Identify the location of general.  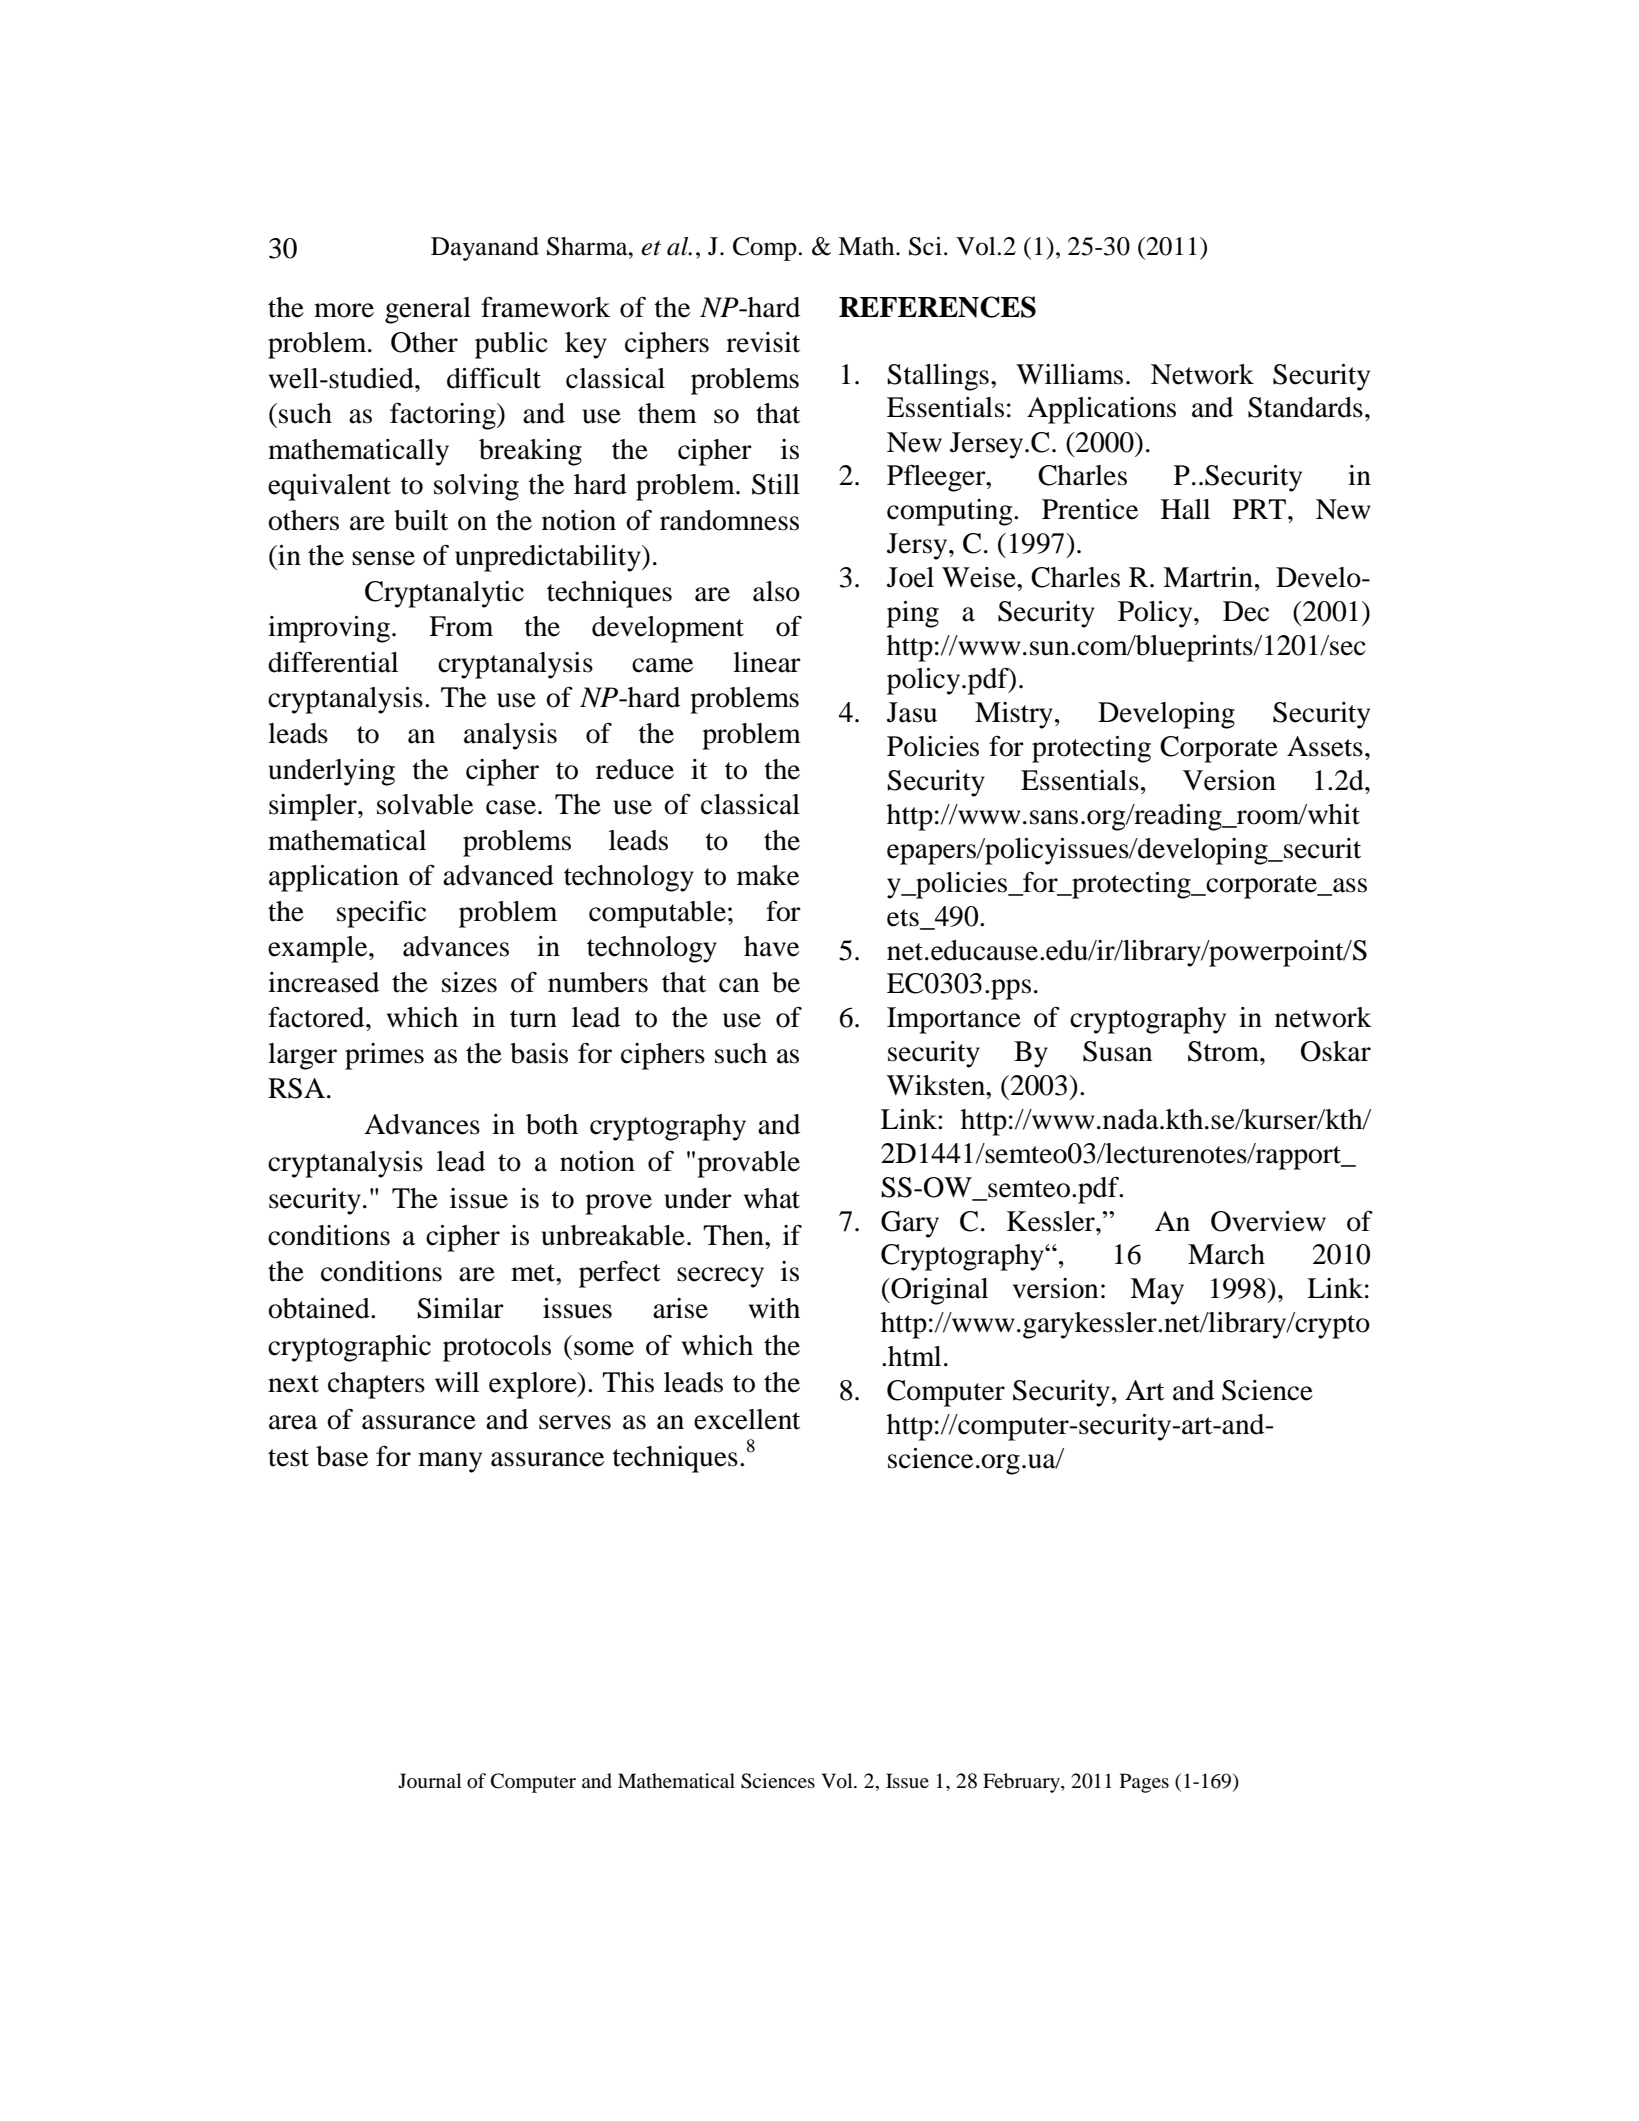
(428, 310).
